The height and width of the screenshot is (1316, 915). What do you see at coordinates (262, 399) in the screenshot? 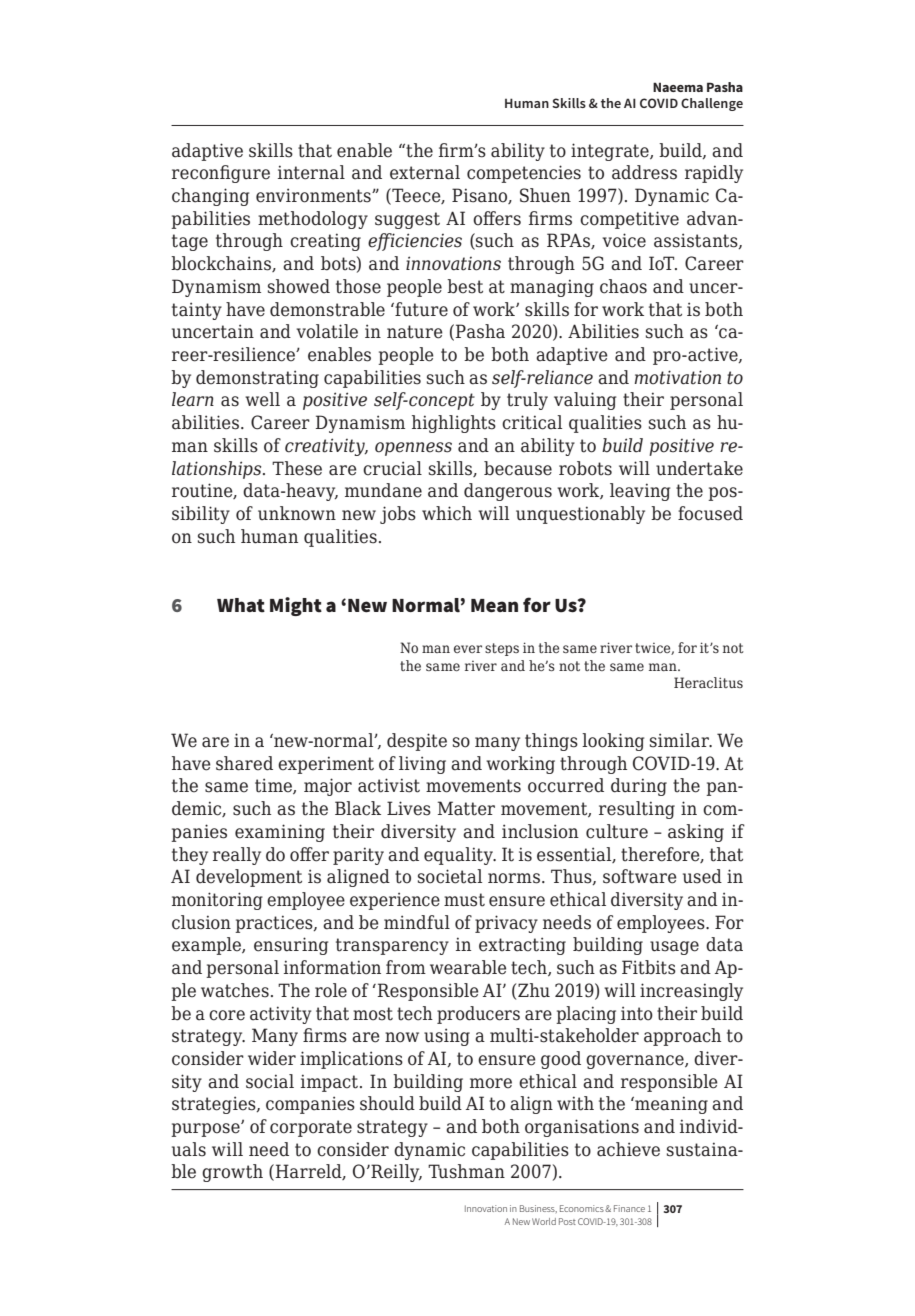
I see `well` at bounding box center [262, 399].
